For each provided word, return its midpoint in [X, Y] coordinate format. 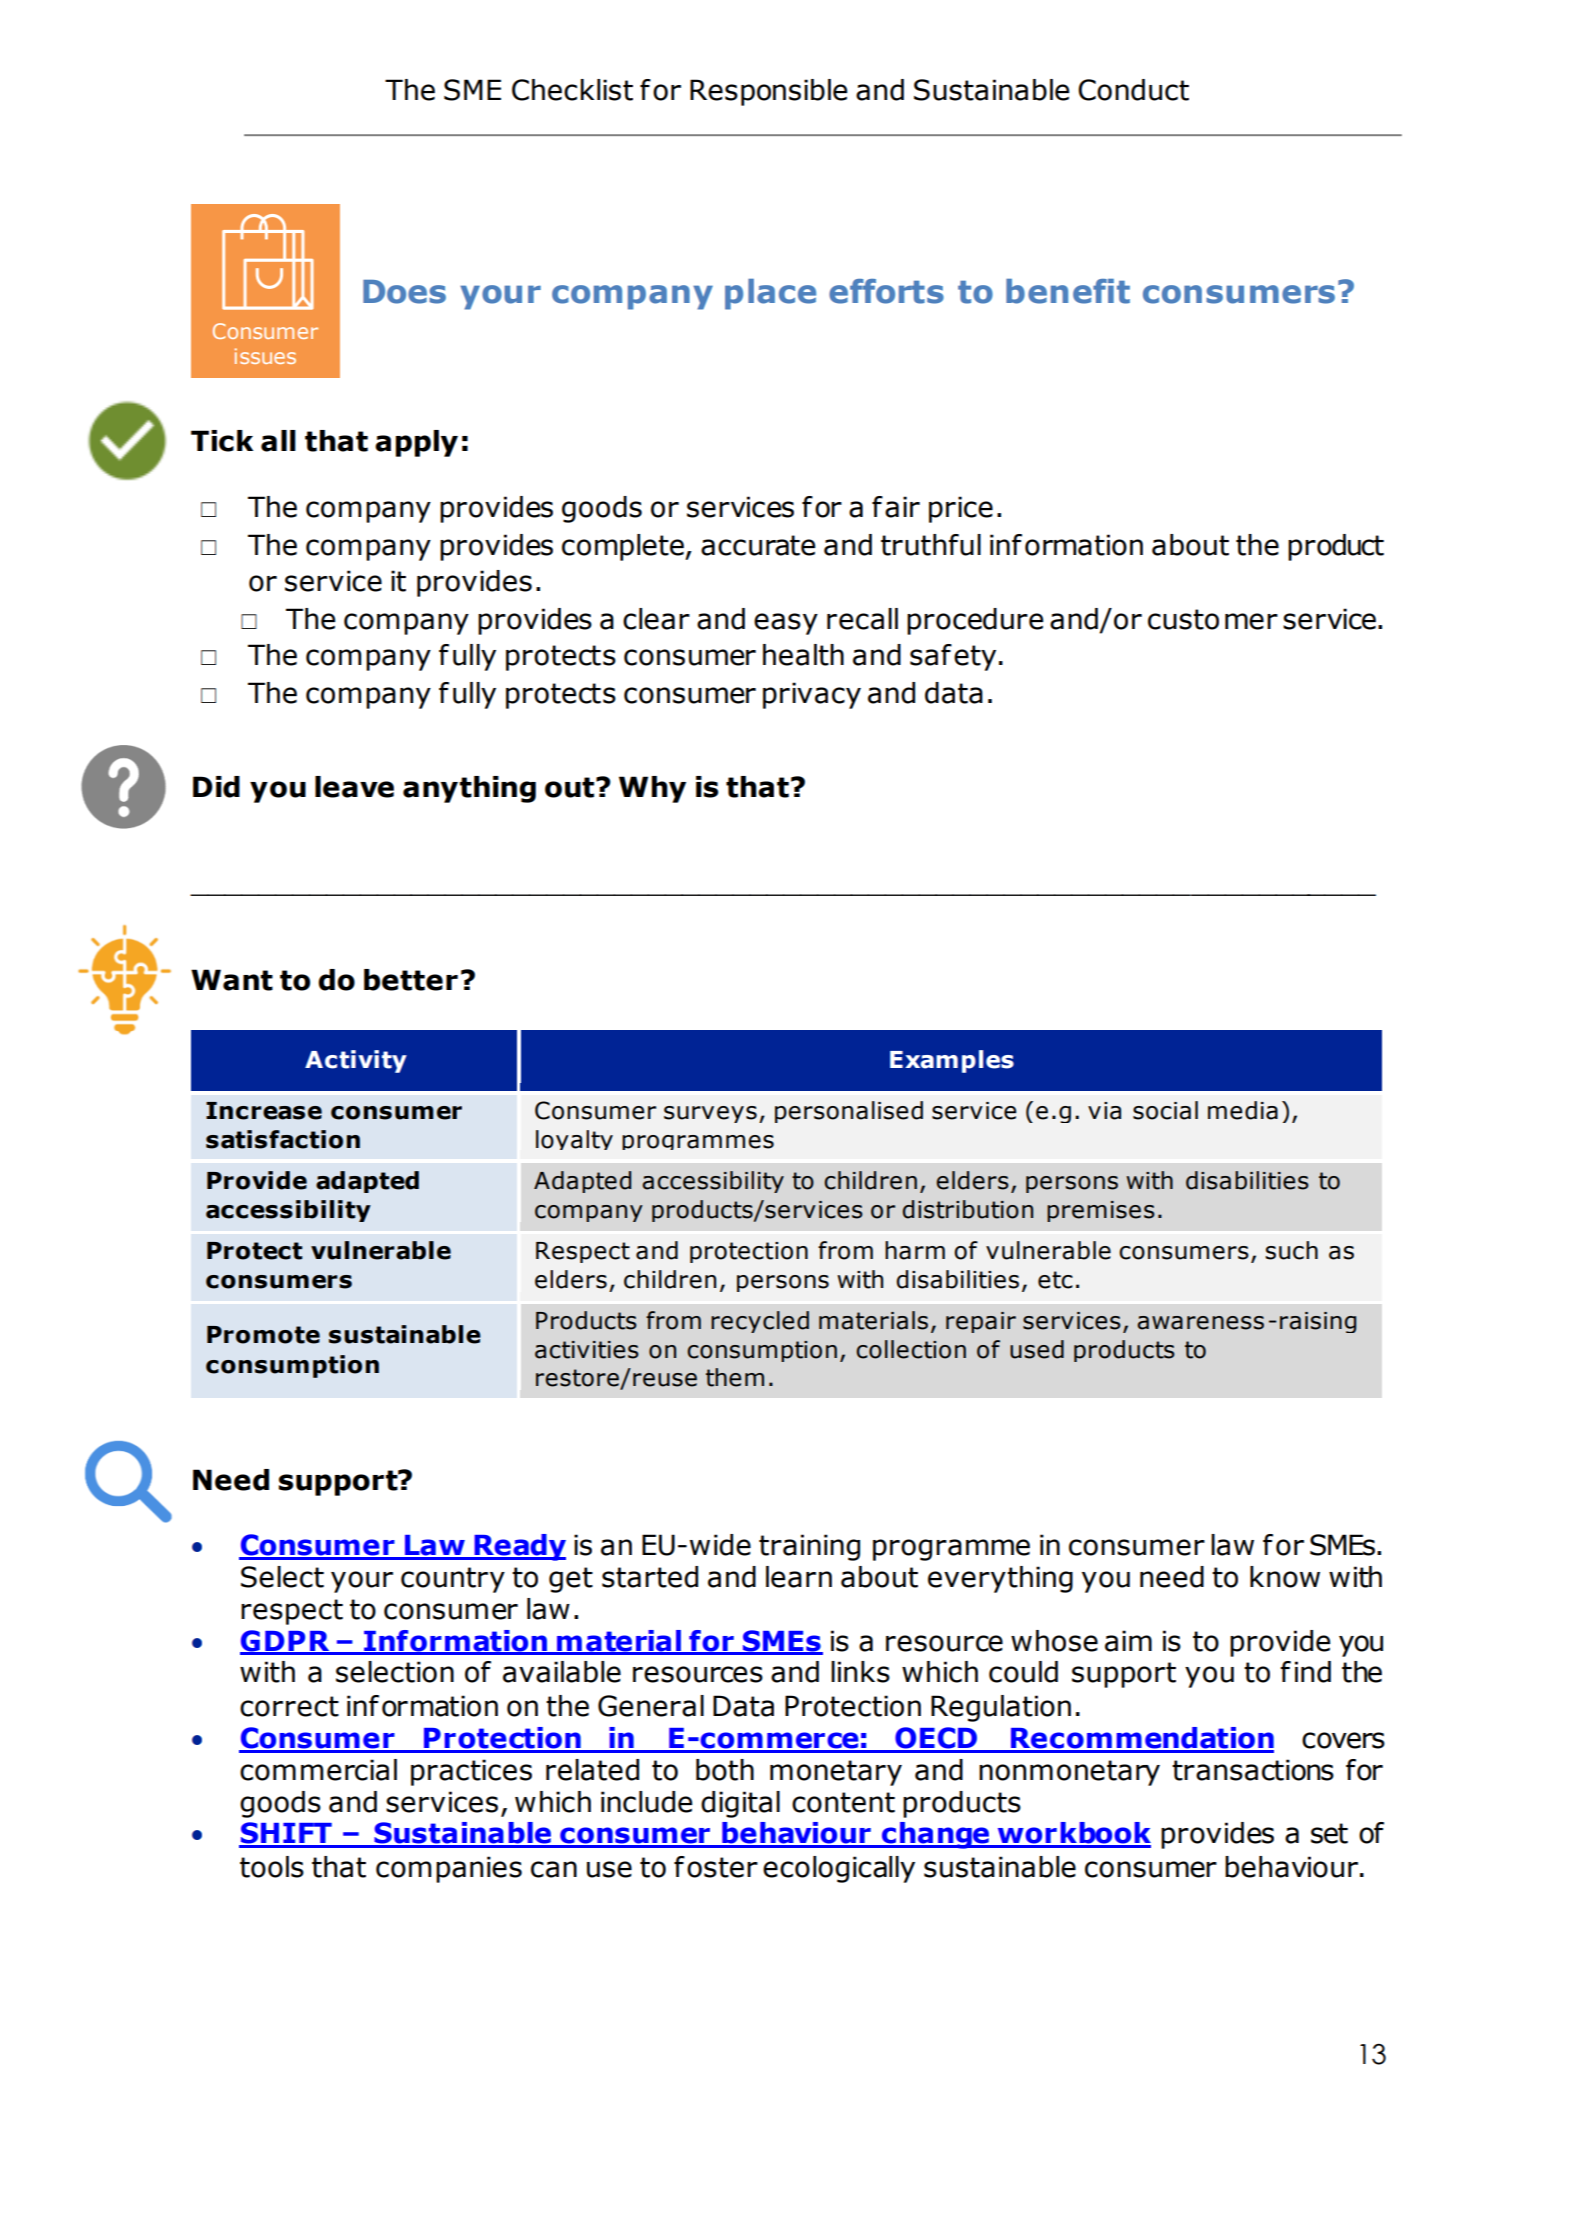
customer [1213, 619]
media [1243, 1110]
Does [404, 292]
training [809, 1547]
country [453, 1580]
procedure [975, 621]
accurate [758, 545]
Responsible [768, 92]
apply [416, 443]
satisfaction [283, 1139]
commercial [318, 1770]
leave [354, 787]
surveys [710, 1114]
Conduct [1133, 90]
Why [652, 789]
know [1285, 1577]
